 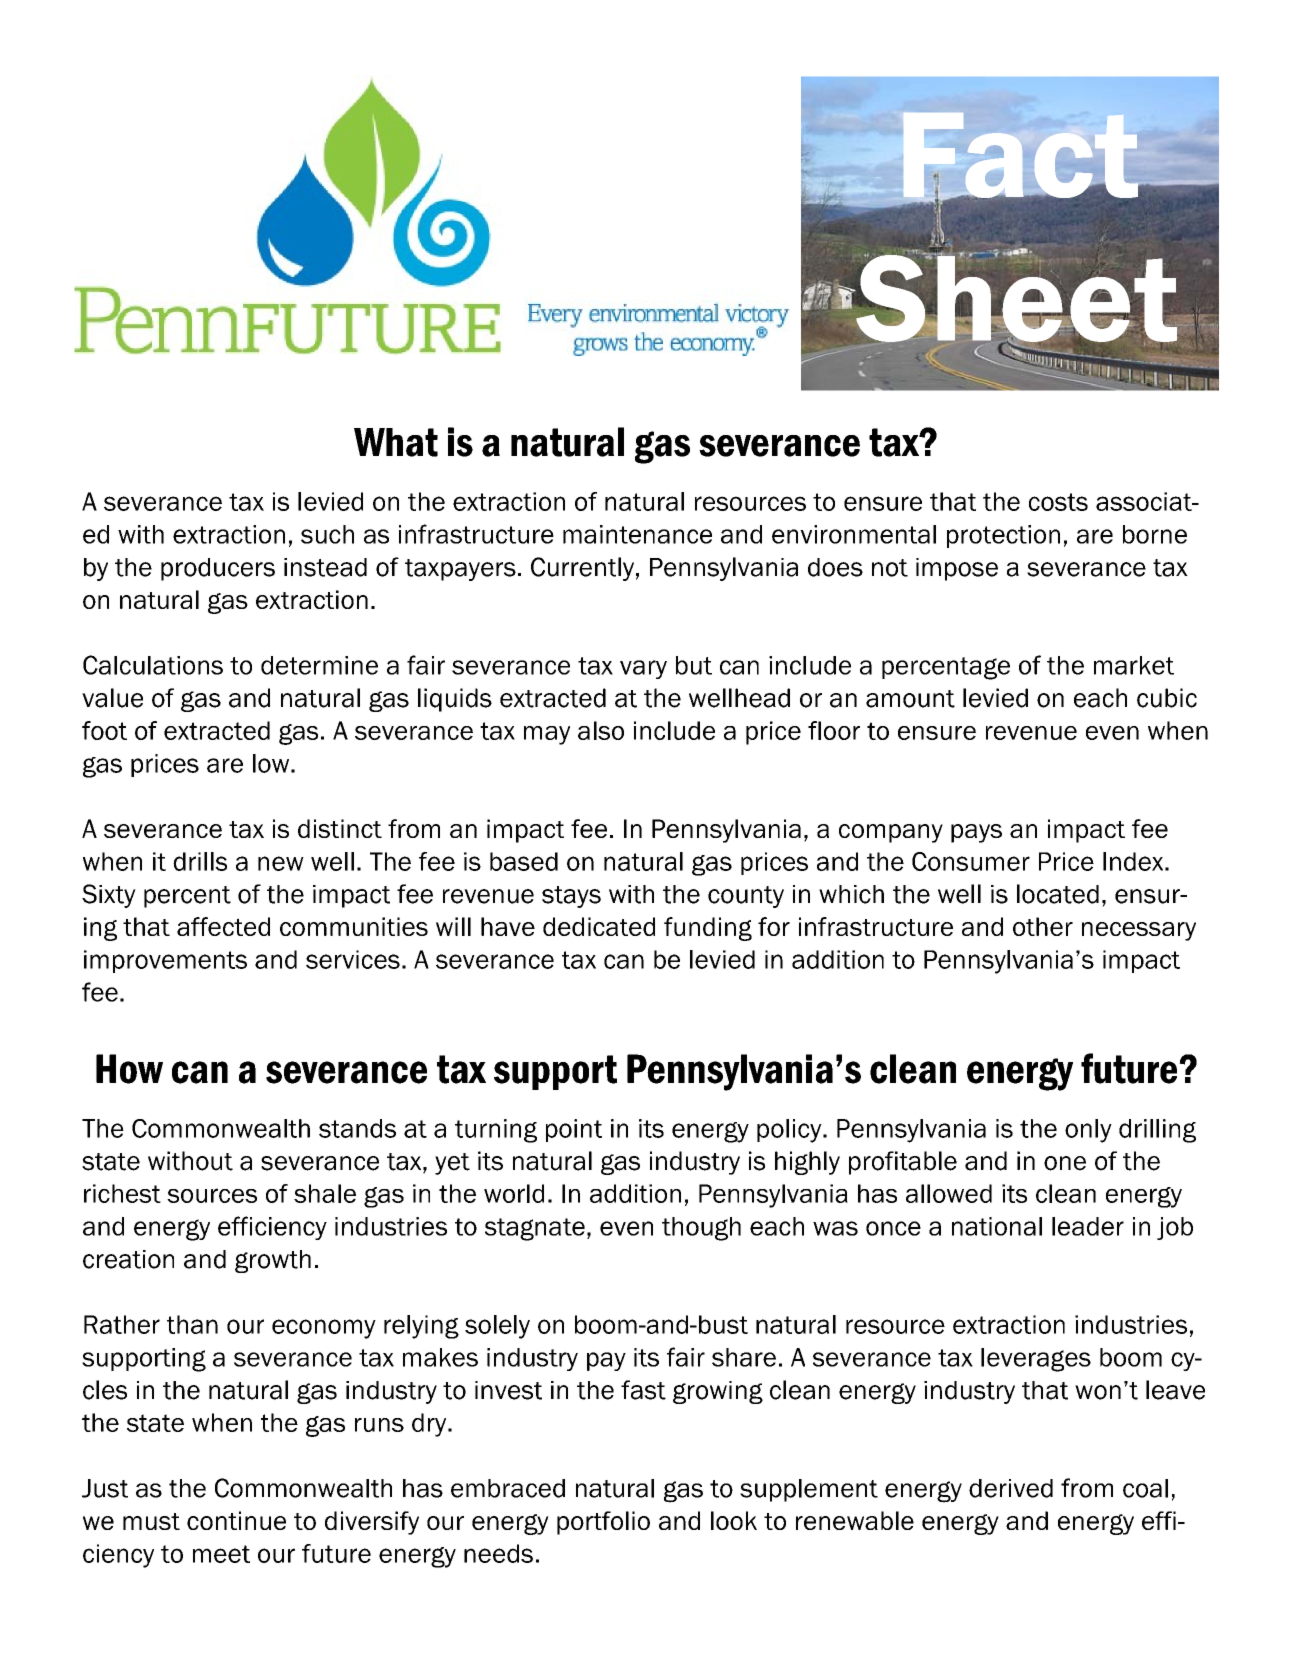 What do you see at coordinates (273, 1261) in the page?
I see `growth` at bounding box center [273, 1261].
